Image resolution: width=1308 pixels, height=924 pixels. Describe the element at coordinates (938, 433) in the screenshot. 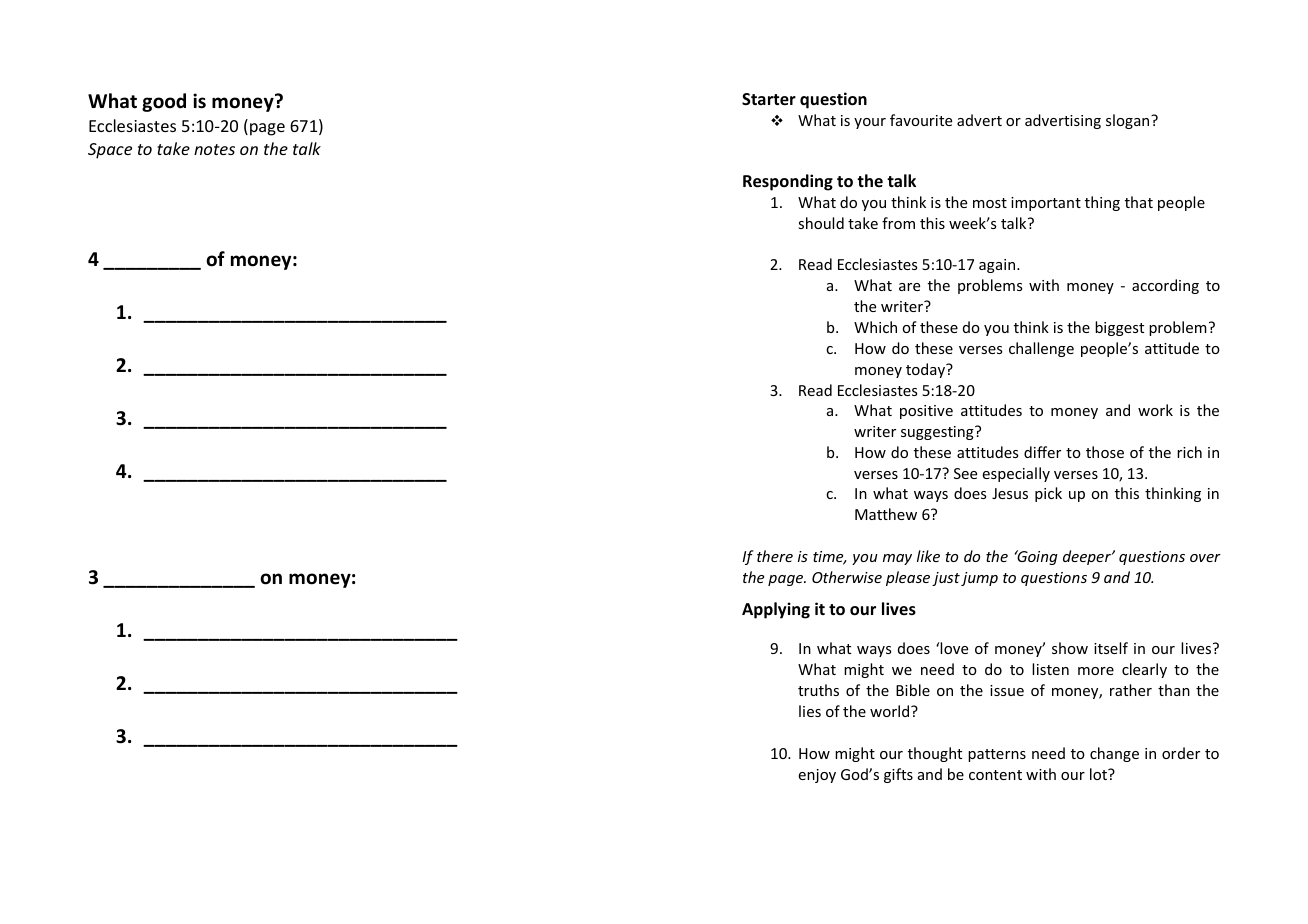

I see `suggesting` at that location.
